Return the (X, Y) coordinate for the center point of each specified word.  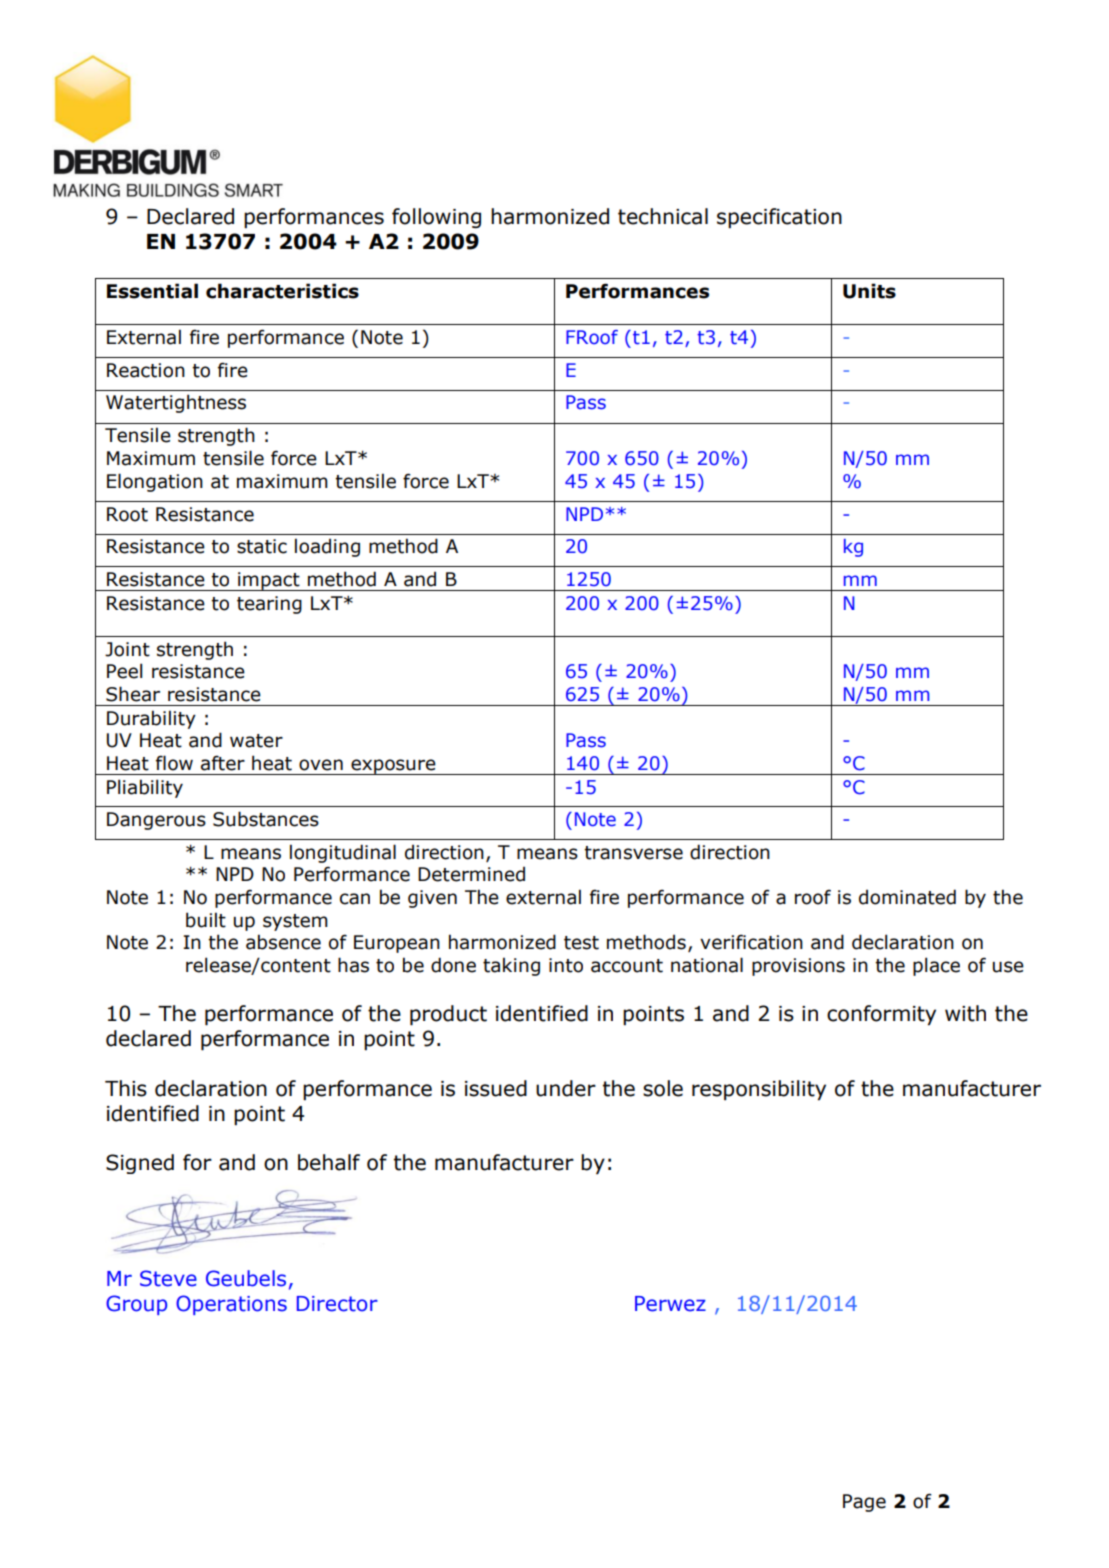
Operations (231, 1305)
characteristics (282, 291)
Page (864, 1503)
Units (869, 291)
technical (663, 216)
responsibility (759, 1090)
